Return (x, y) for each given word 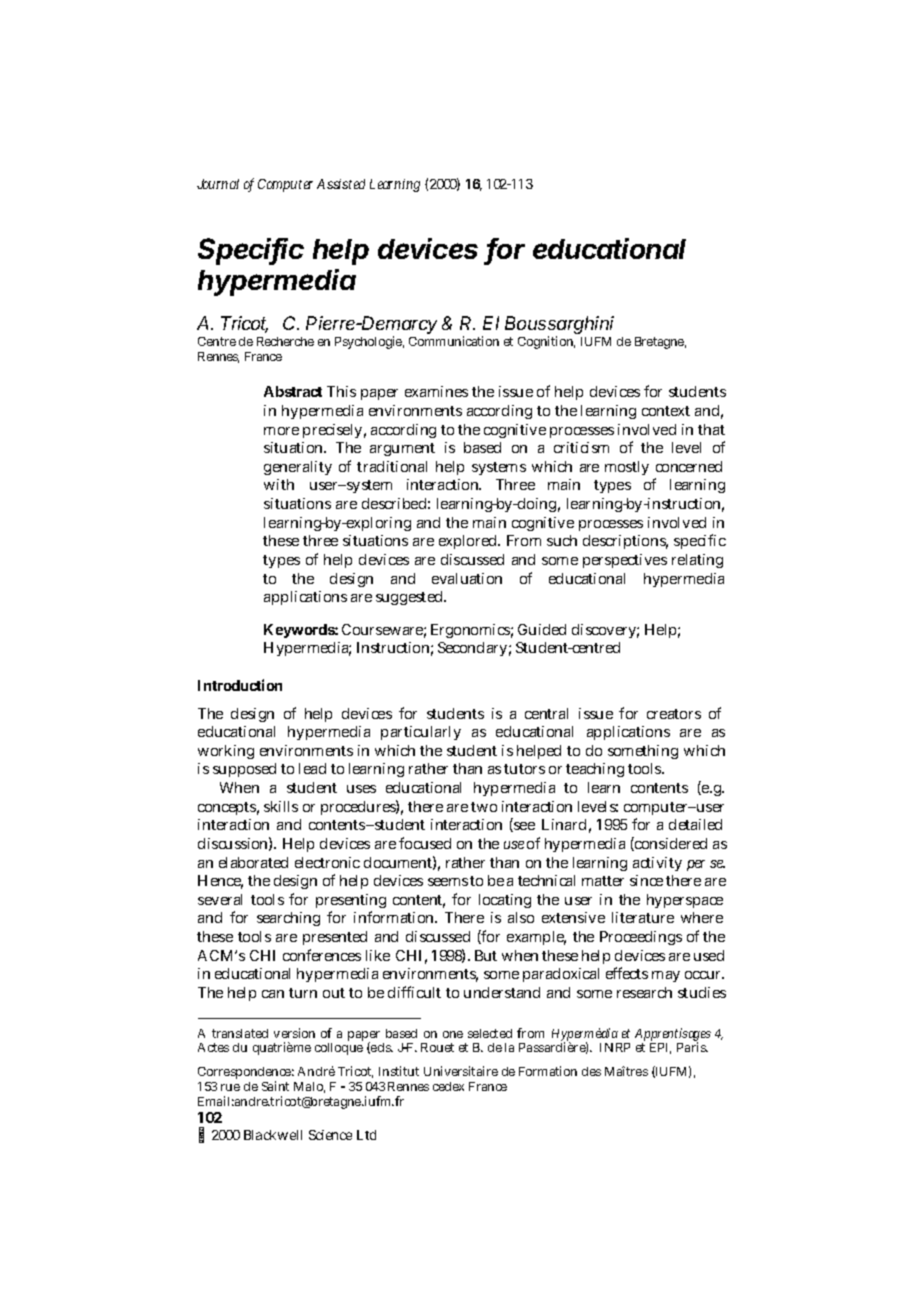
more (281, 431)
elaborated (253, 862)
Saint (275, 1086)
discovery (605, 631)
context (666, 411)
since (646, 880)
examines (436, 391)
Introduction (240, 685)
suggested (411, 598)
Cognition (546, 342)
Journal (218, 184)
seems (448, 882)
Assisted (341, 184)
